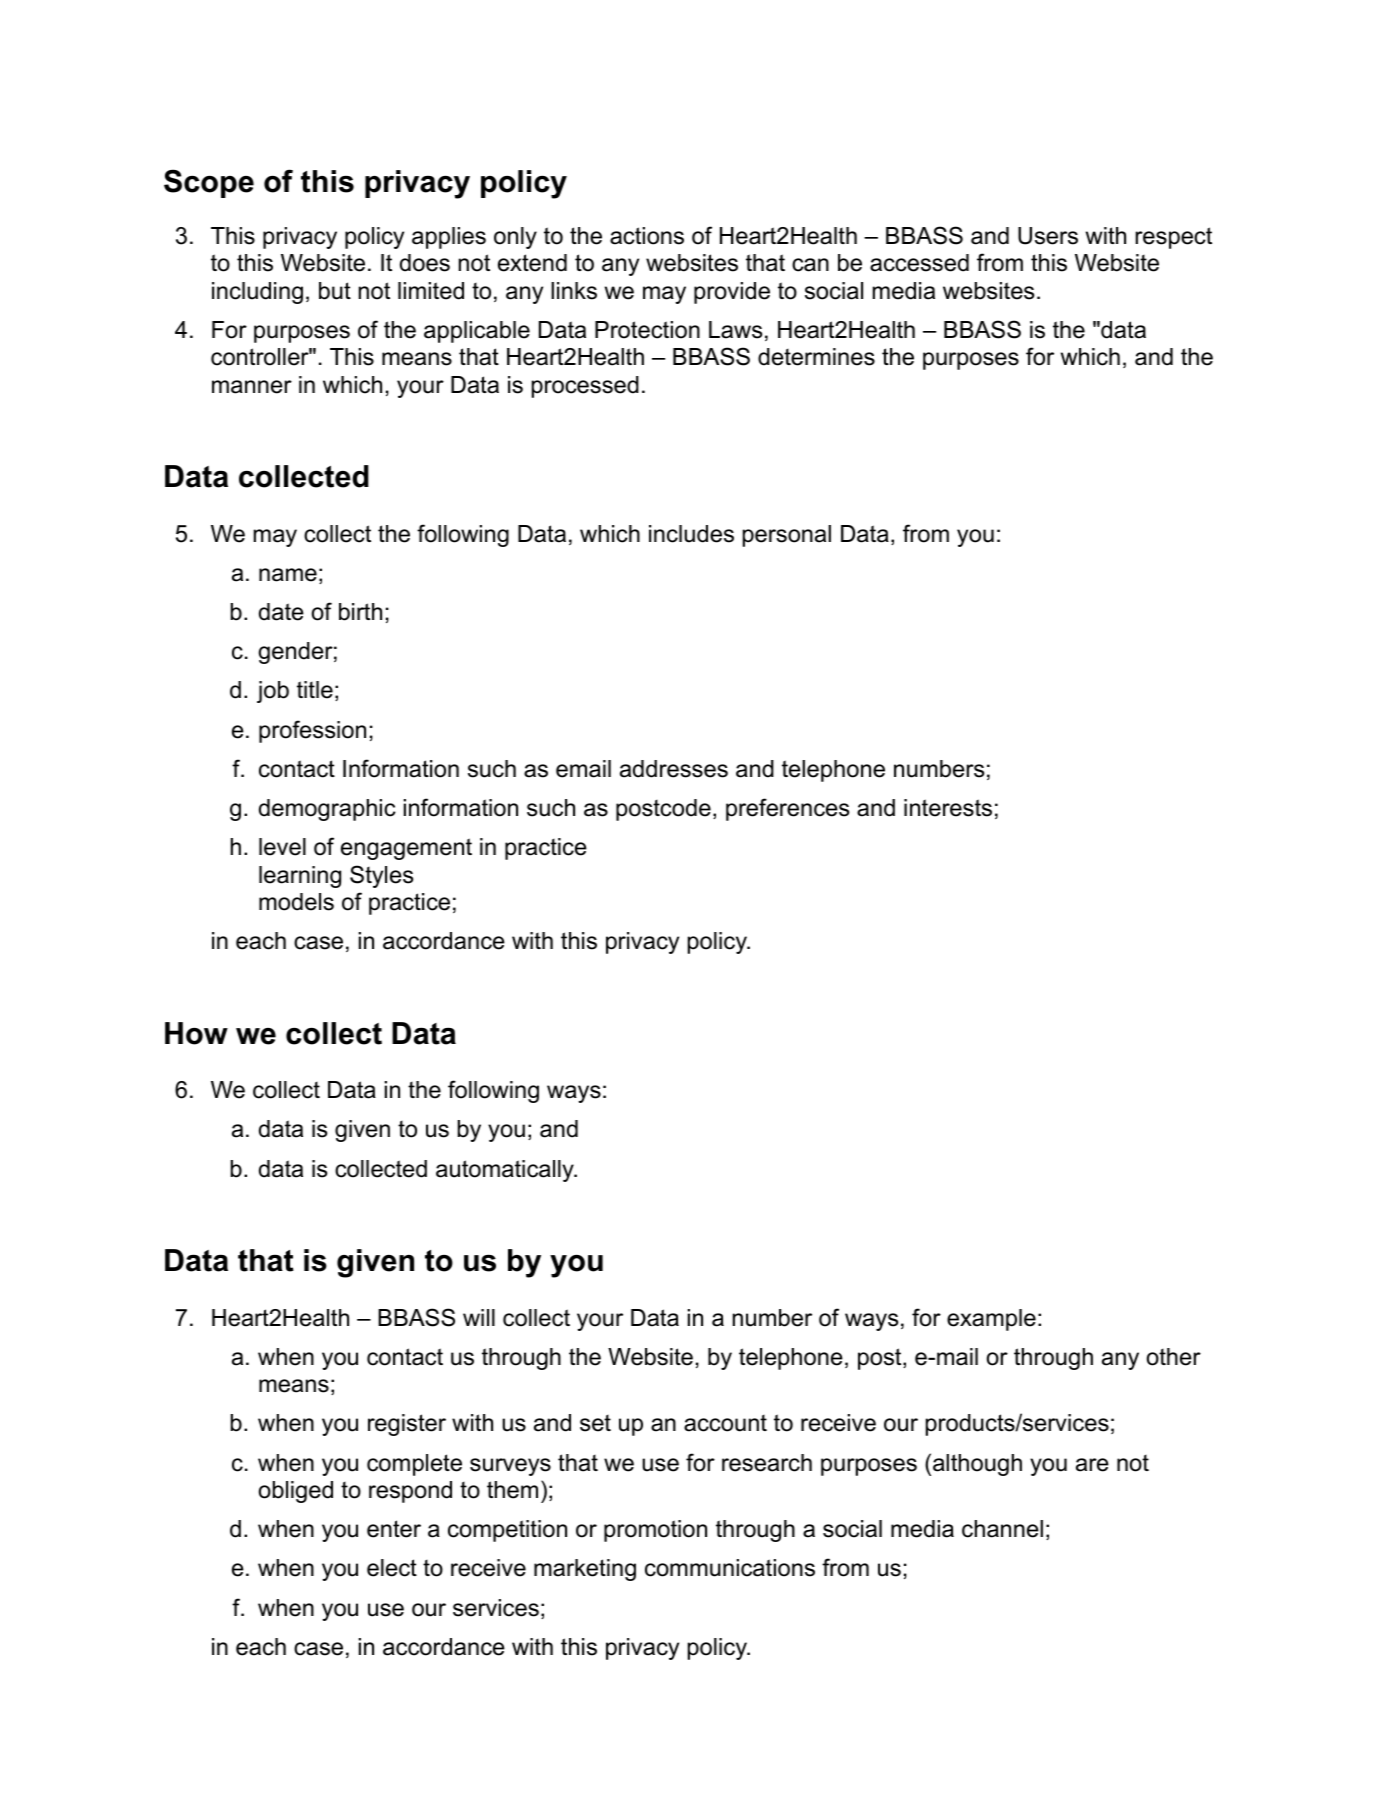  I want to click on interests, so click(948, 808).
